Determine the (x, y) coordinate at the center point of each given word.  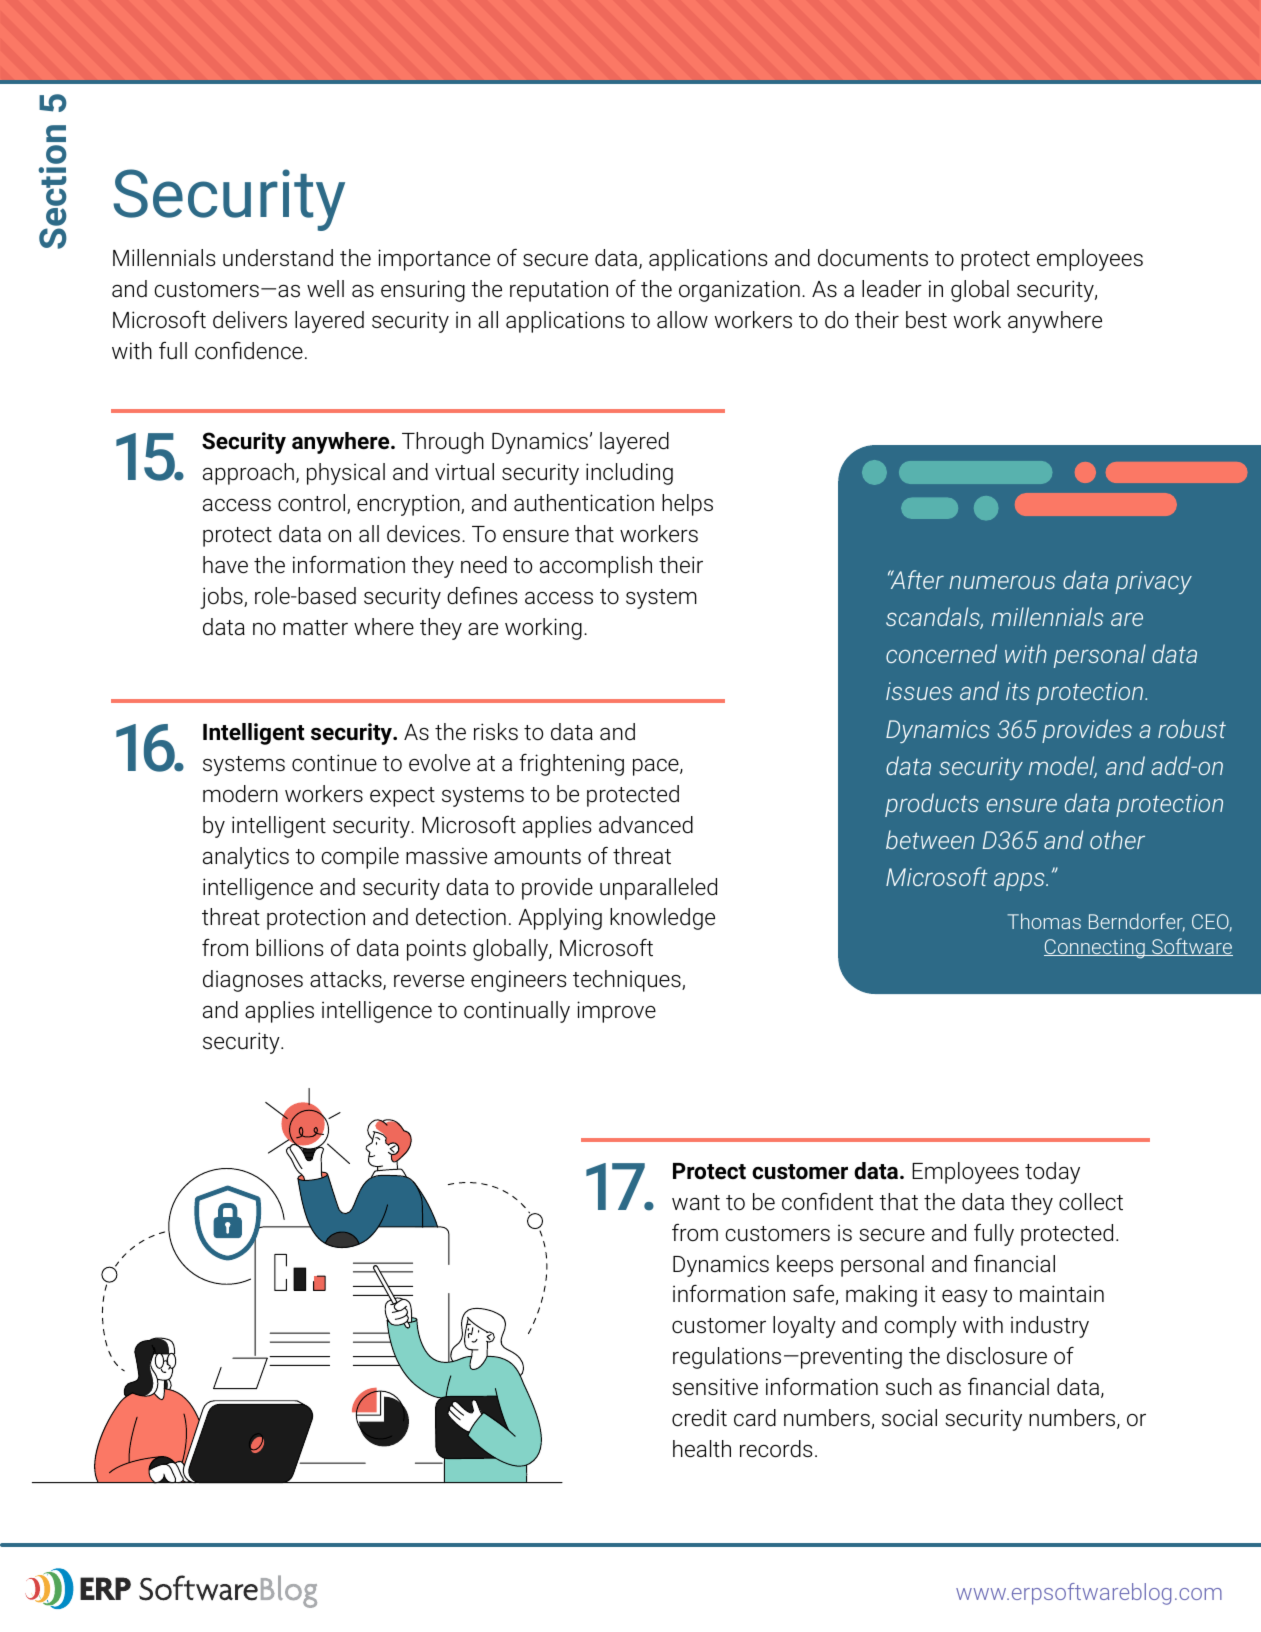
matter (315, 628)
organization (739, 291)
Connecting (1095, 949)
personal (1100, 656)
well (325, 288)
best (926, 320)
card (755, 1417)
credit (699, 1418)
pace (657, 767)
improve (616, 1012)
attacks (347, 980)
